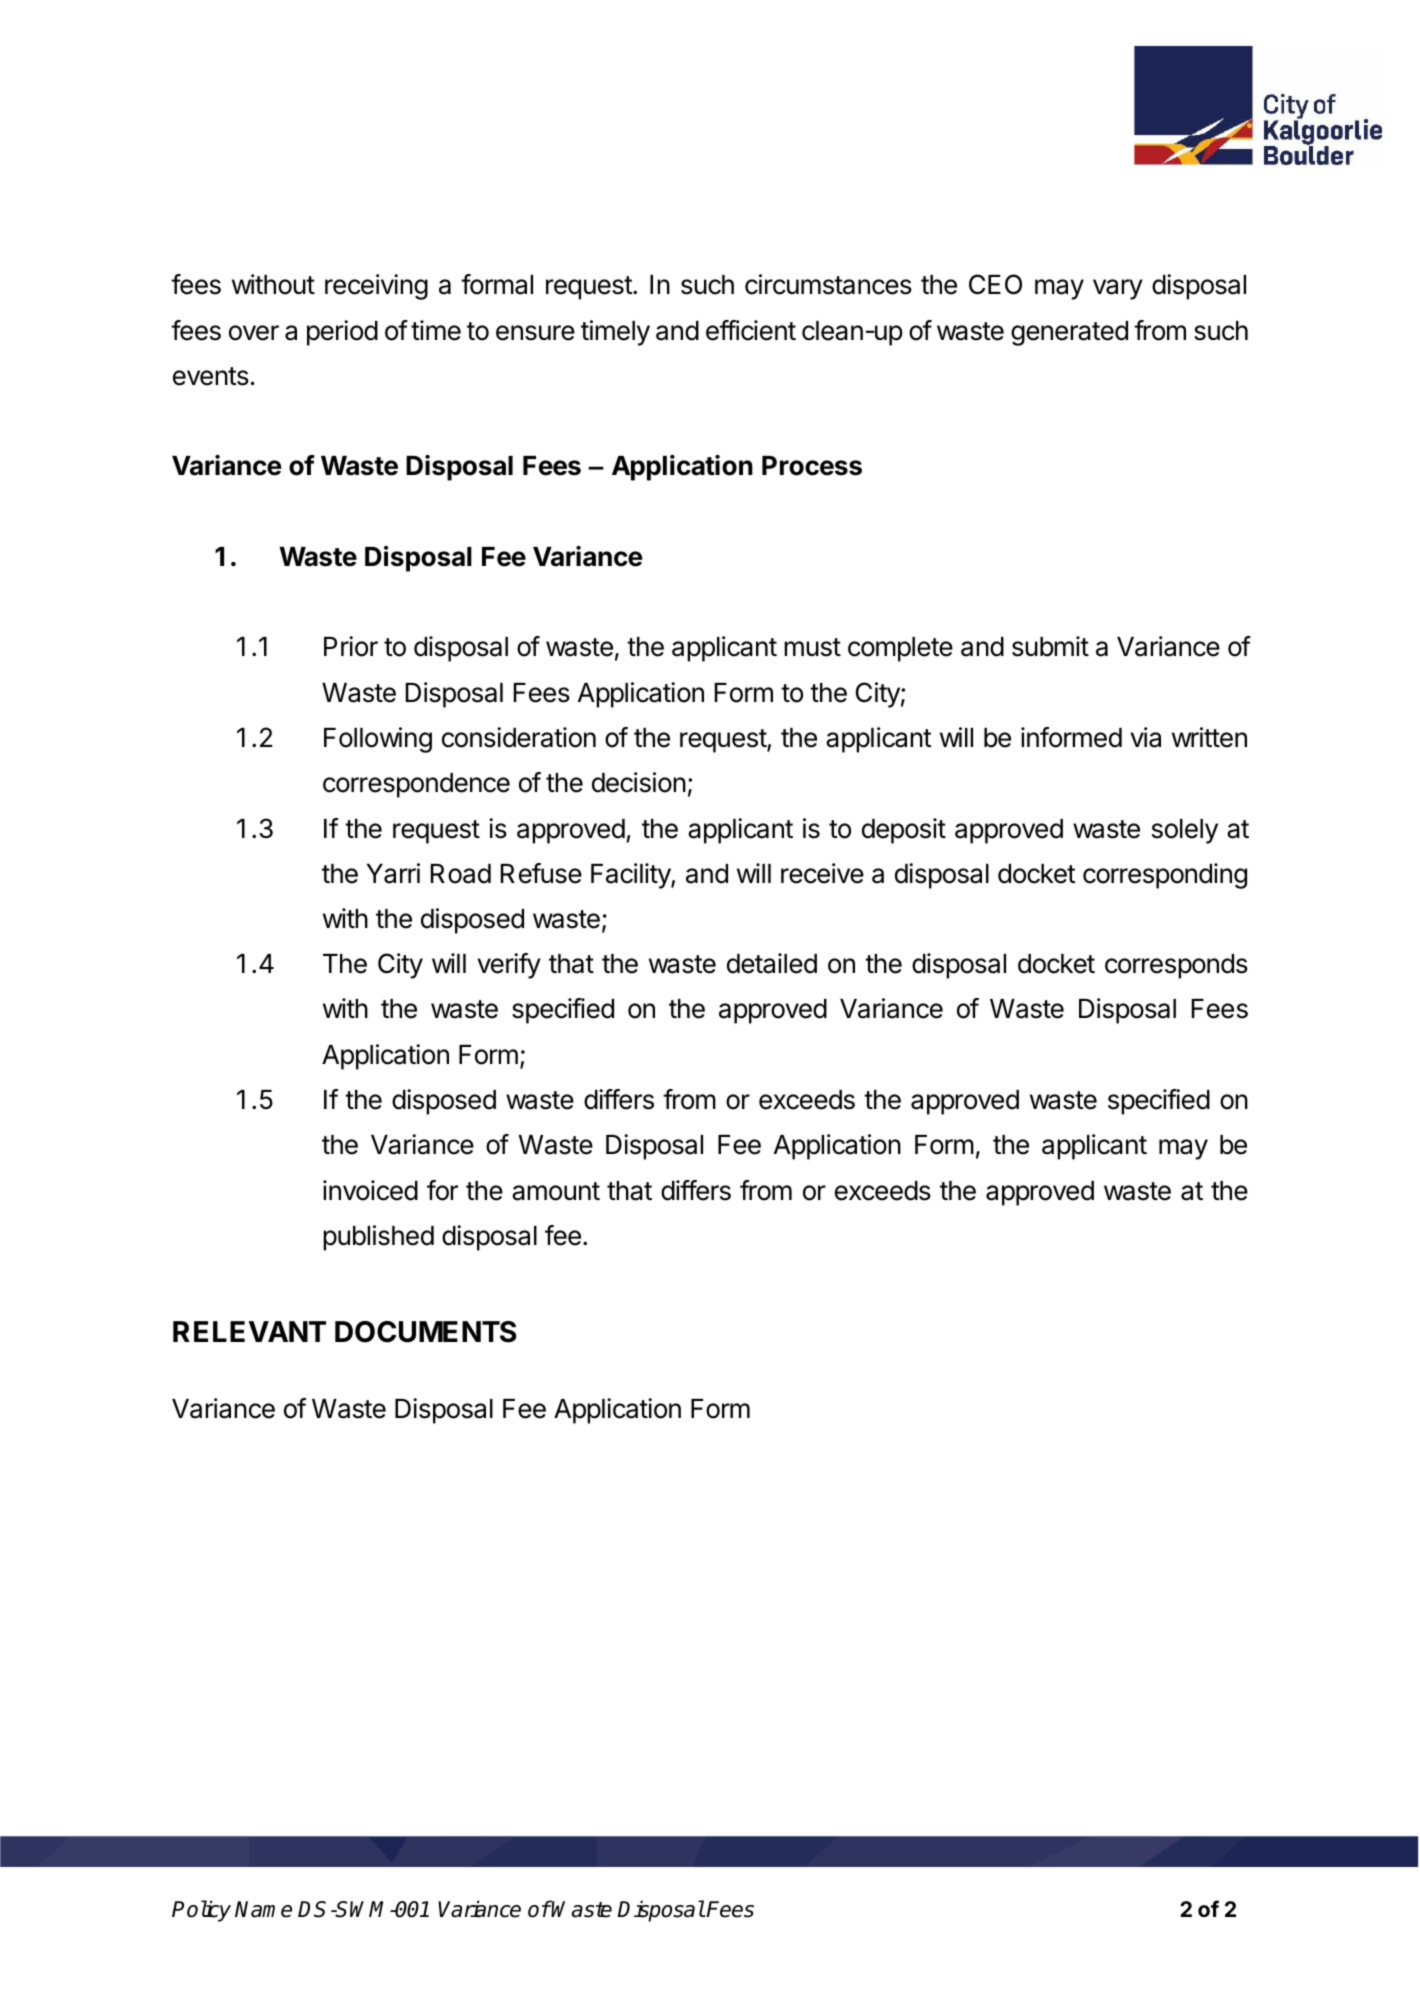 The height and width of the image is (2008, 1420). What do you see at coordinates (1069, 333) in the image?
I see `generated` at bounding box center [1069, 333].
